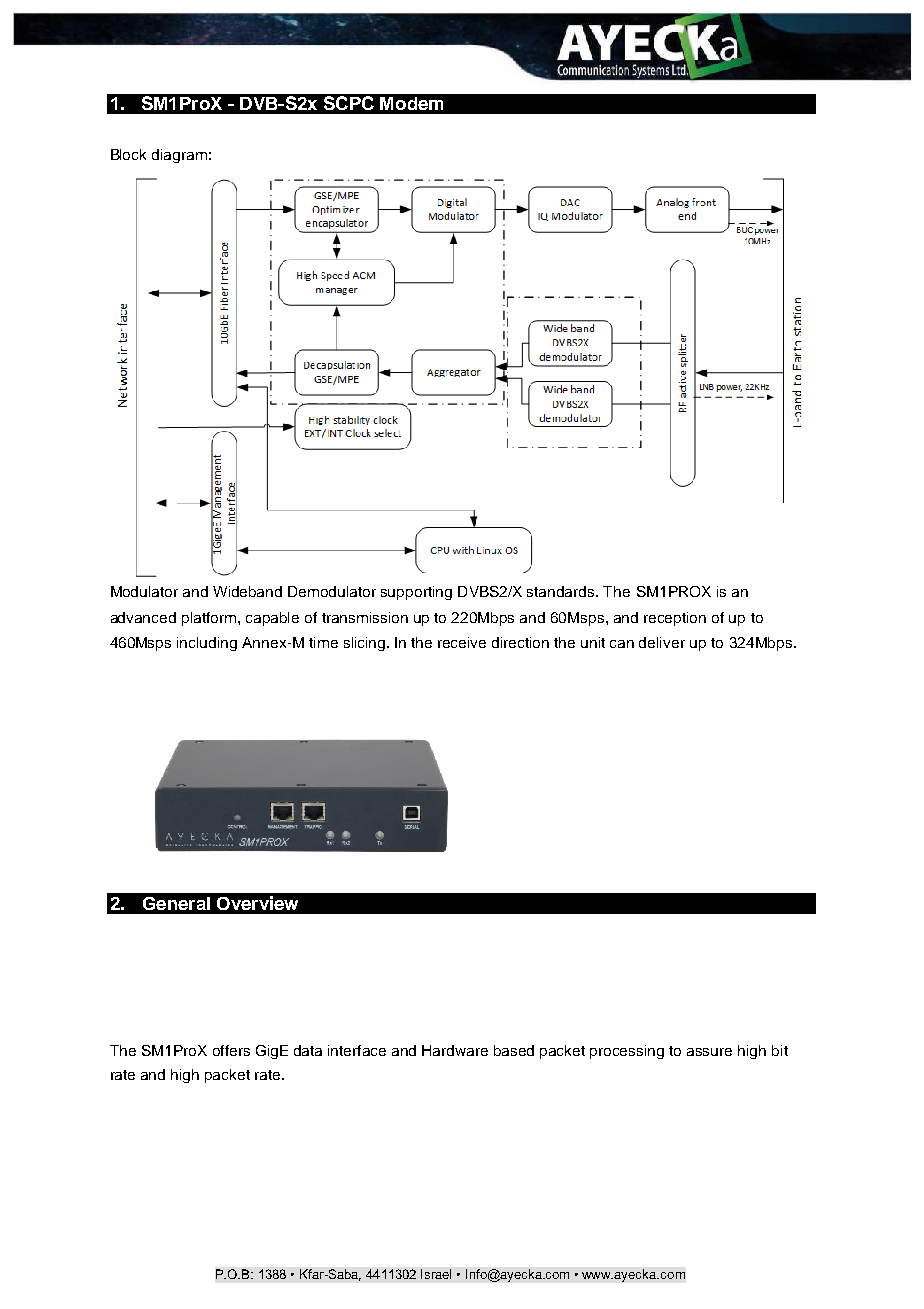  What do you see at coordinates (462, 642) in the document?
I see `receive` at bounding box center [462, 642].
